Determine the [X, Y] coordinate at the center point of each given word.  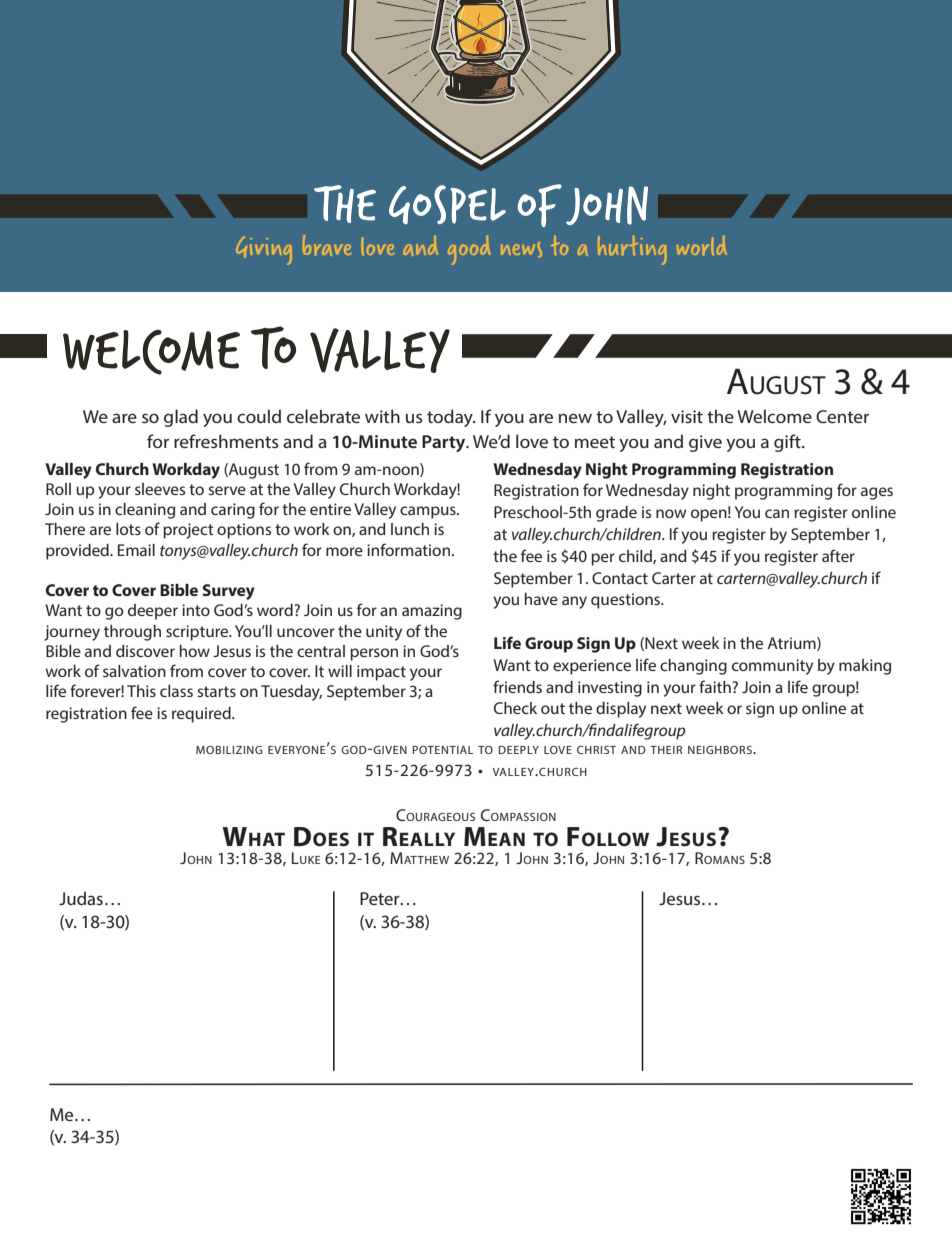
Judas [81, 898]
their [666, 750]
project [188, 531]
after [838, 555]
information [408, 549]
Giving [264, 250]
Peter [381, 898]
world [702, 245]
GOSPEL [447, 204]
